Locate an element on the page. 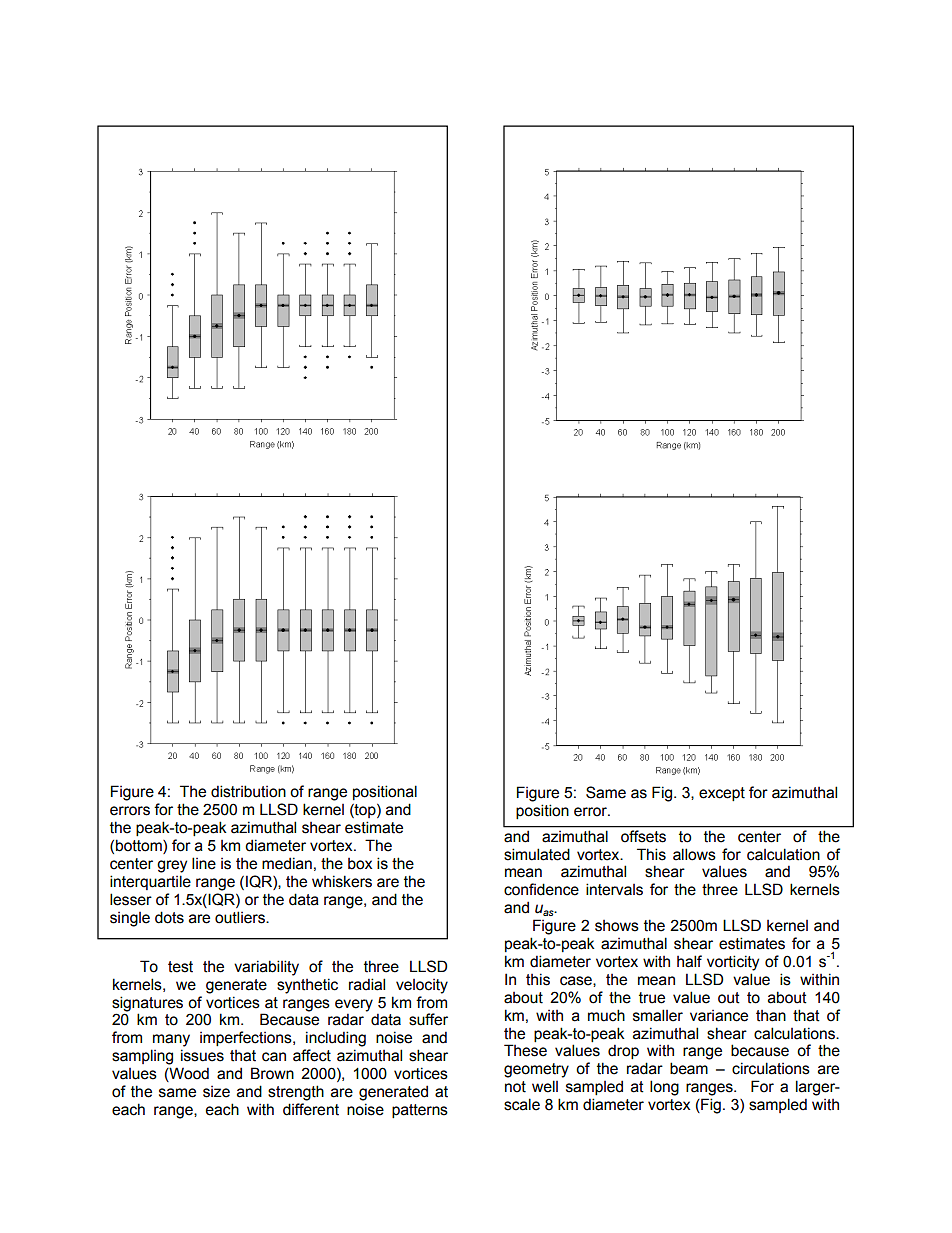  box is located at coordinates (360, 864).
